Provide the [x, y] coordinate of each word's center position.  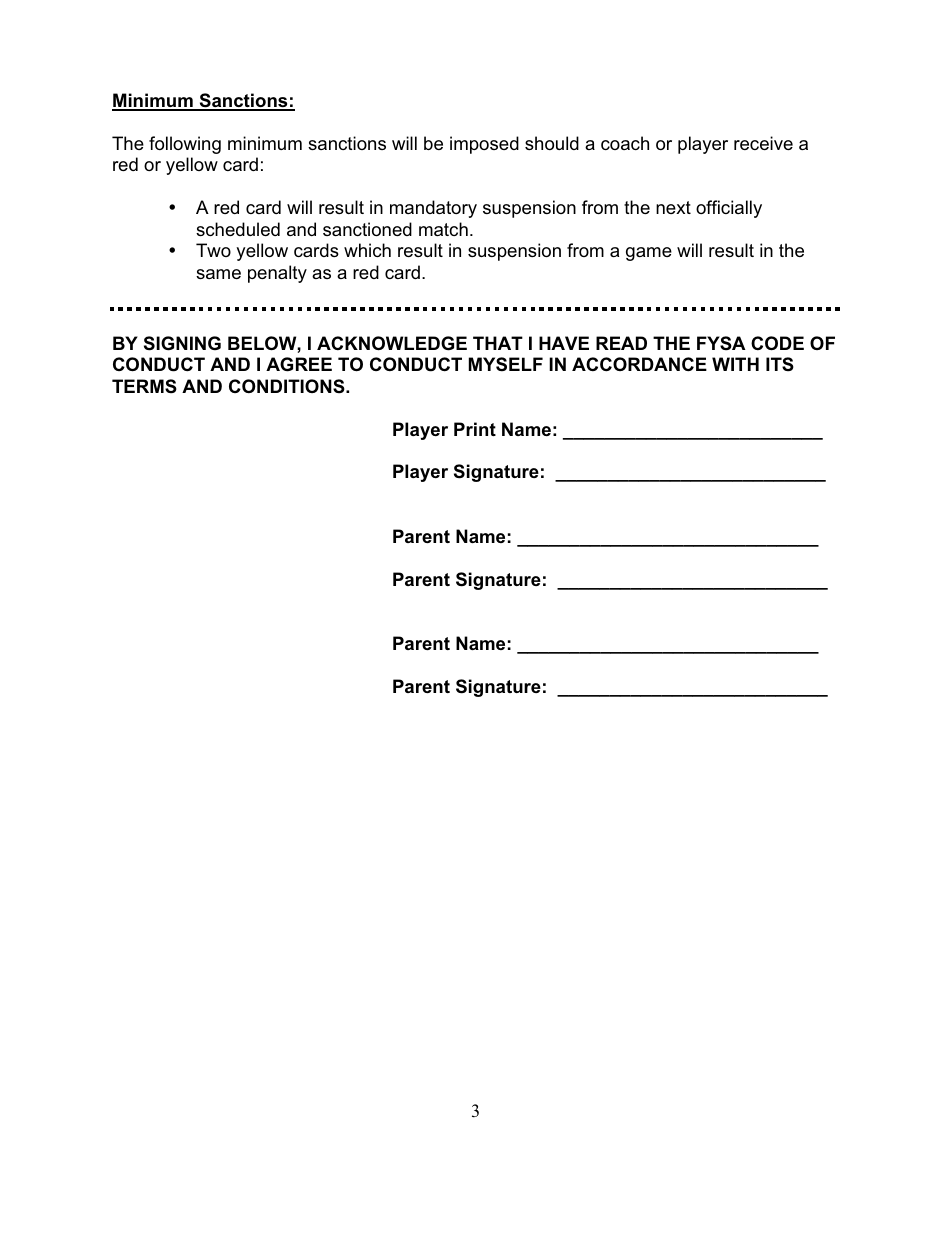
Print [475, 429]
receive [763, 143]
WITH [735, 364]
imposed [484, 145]
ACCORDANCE [639, 364]
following [185, 145]
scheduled [238, 229]
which [367, 250]
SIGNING [182, 343]
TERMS [144, 386]
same [218, 274]
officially [729, 209]
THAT [498, 343]
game [649, 254]
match [443, 229]
